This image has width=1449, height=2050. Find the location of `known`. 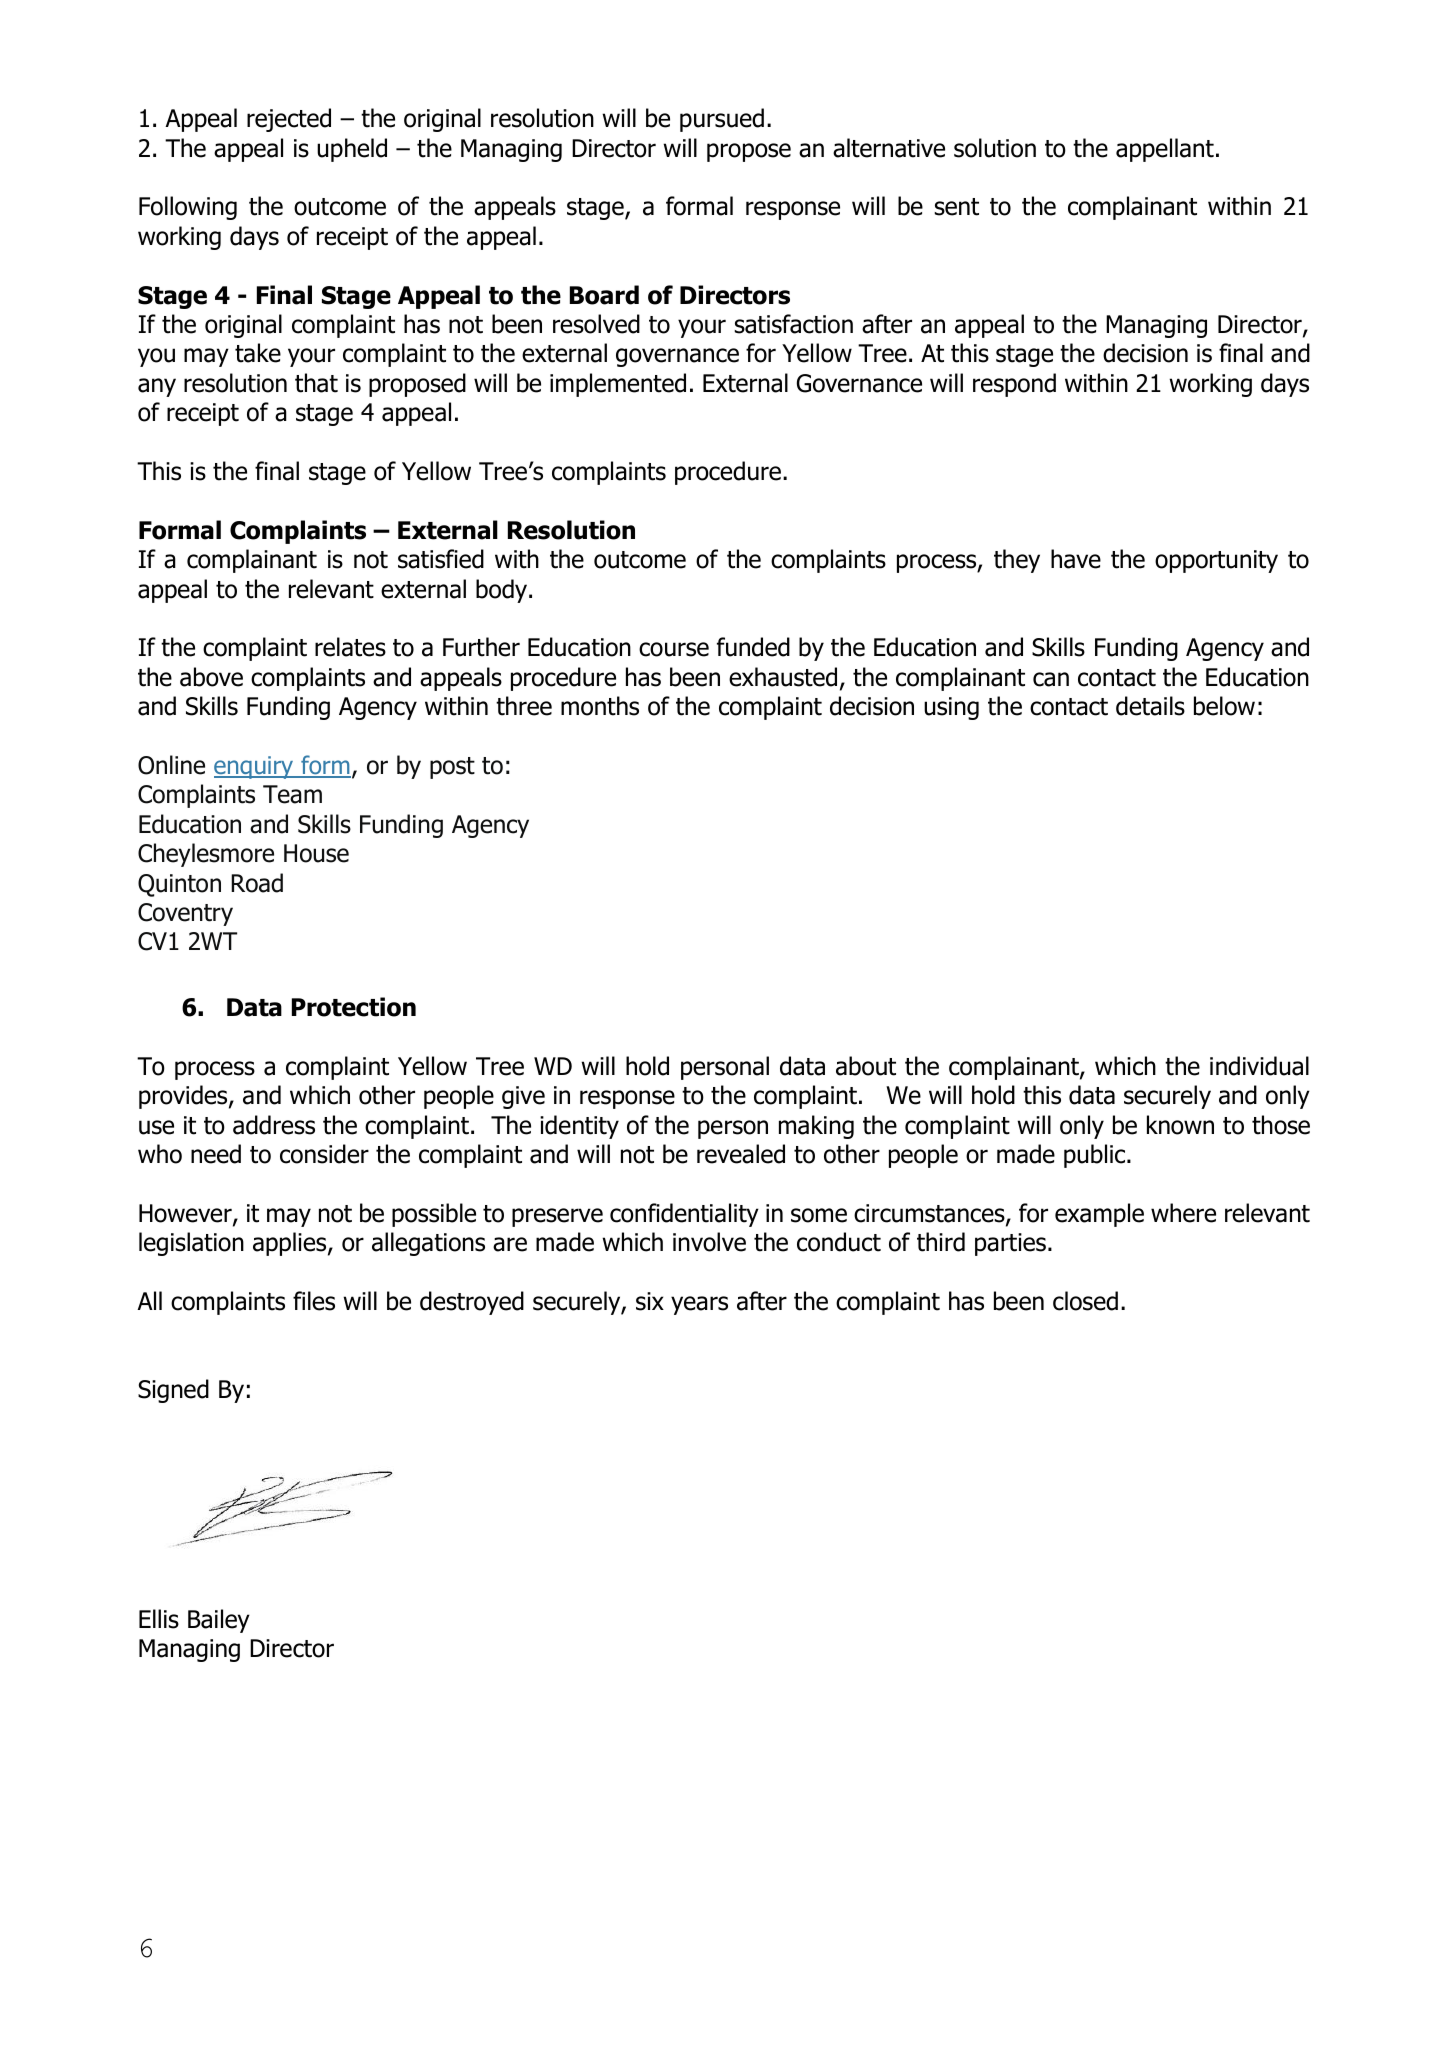

known is located at coordinates (1180, 1125).
